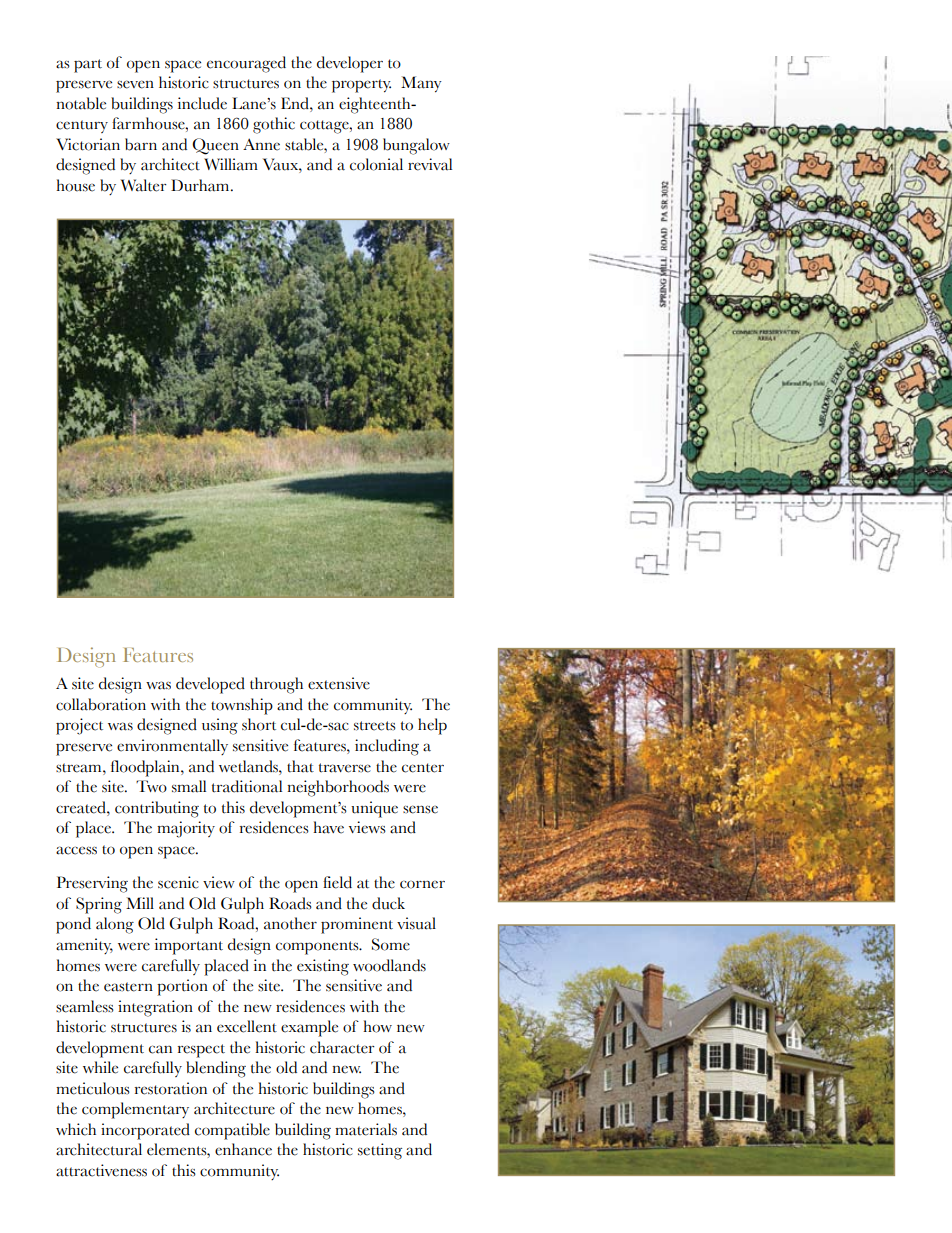 The image size is (952, 1233). What do you see at coordinates (101, 704) in the image?
I see `collaboration` at bounding box center [101, 704].
